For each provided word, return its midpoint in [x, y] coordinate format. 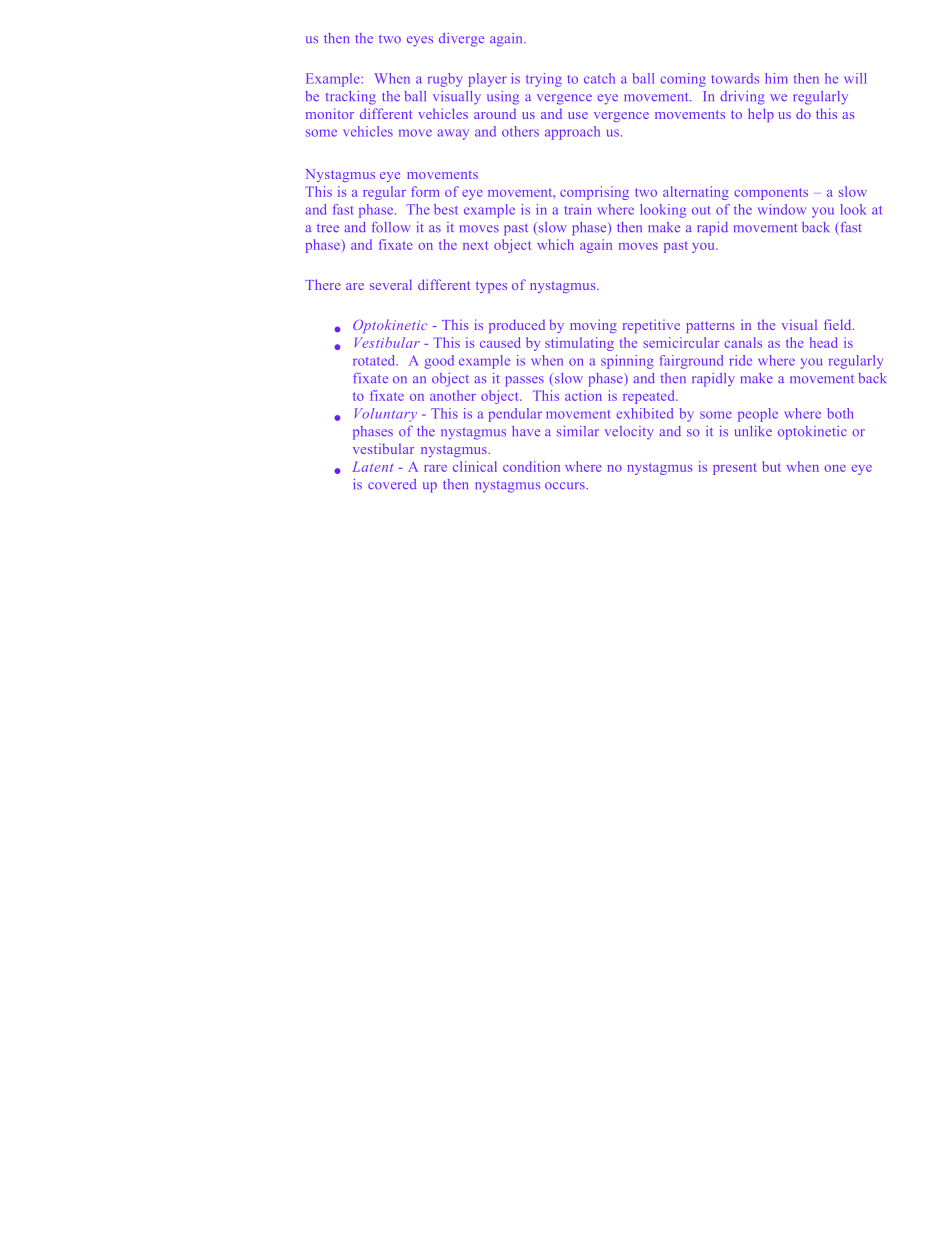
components [771, 194]
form [425, 191]
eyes [420, 41]
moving [593, 326]
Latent [372, 466]
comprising [594, 193]
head [824, 342]
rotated [375, 360]
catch [599, 78]
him [776, 78]
